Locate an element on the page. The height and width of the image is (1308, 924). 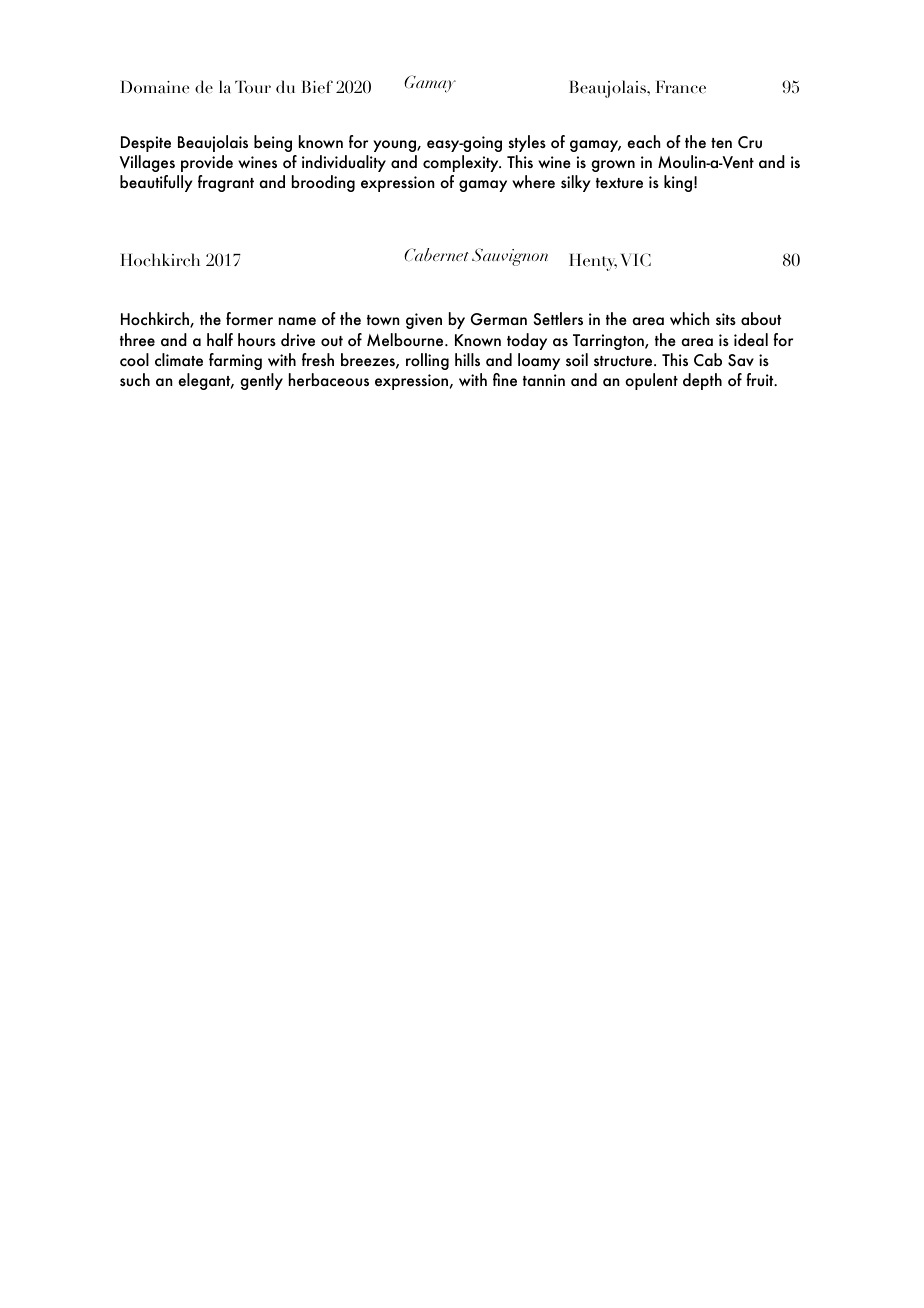
France is located at coordinates (681, 87).
